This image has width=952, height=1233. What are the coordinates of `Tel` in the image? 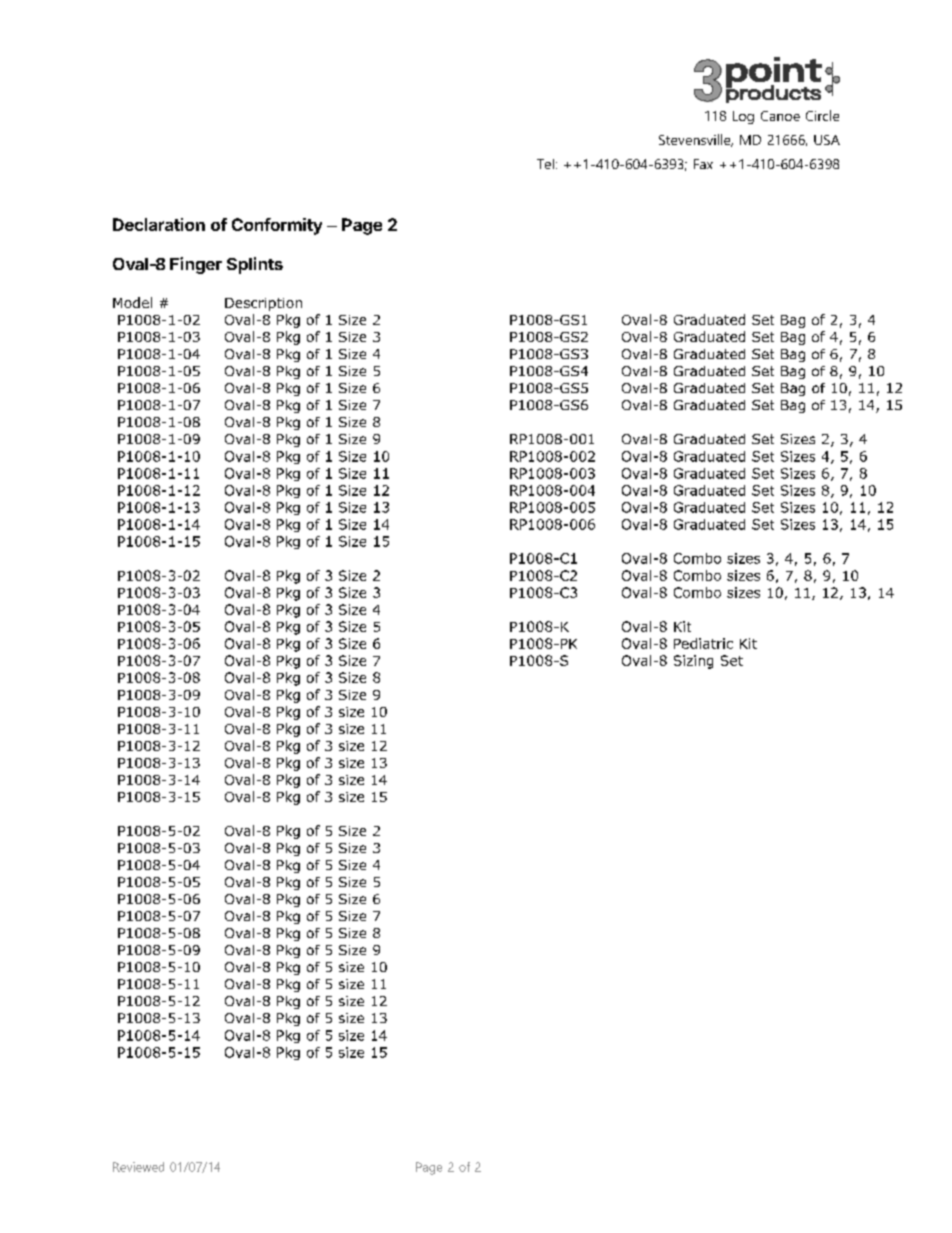 It's located at (545, 164).
